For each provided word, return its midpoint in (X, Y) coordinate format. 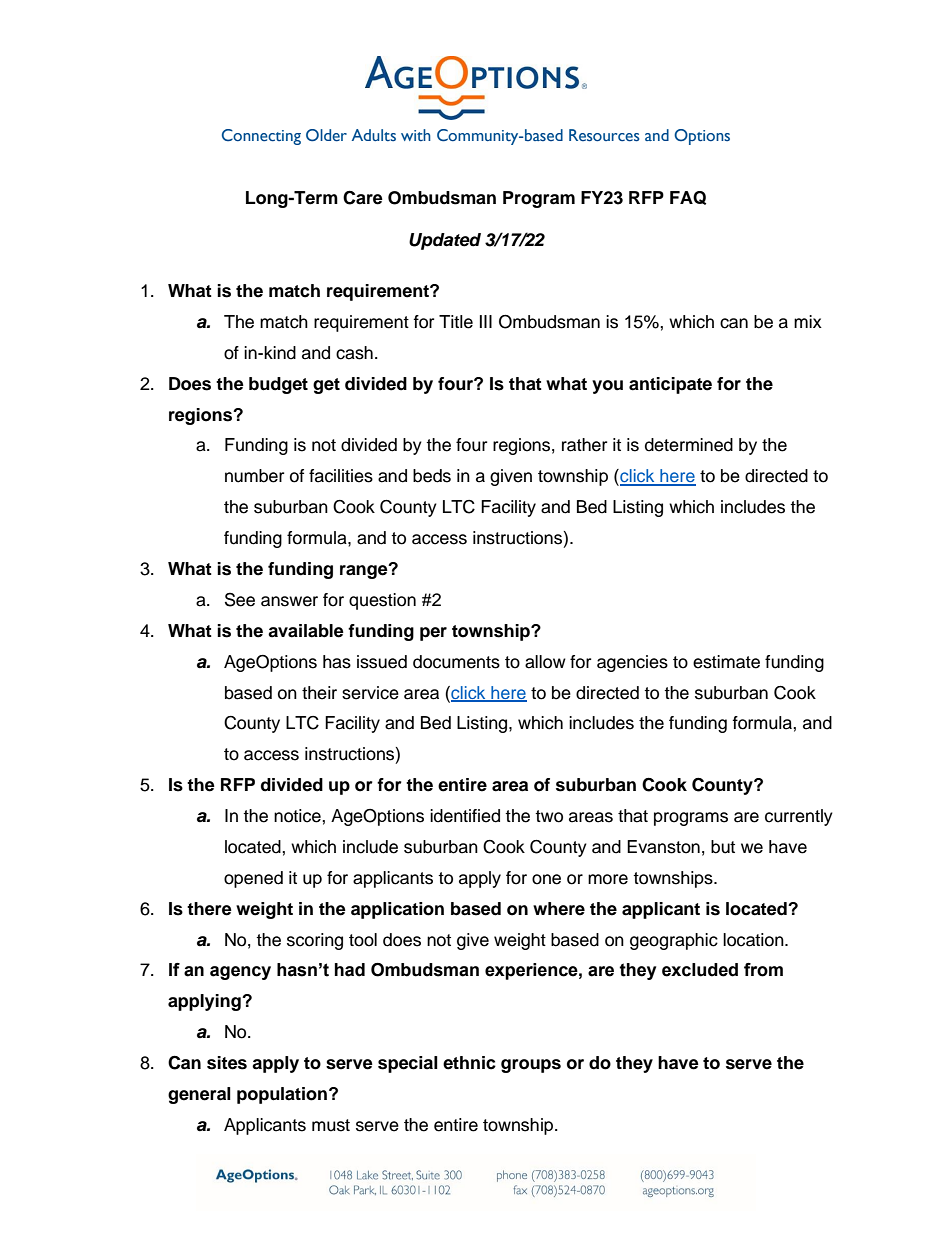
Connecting (261, 137)
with (416, 135)
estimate (726, 662)
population (282, 1095)
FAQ (688, 198)
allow (545, 662)
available (306, 631)
